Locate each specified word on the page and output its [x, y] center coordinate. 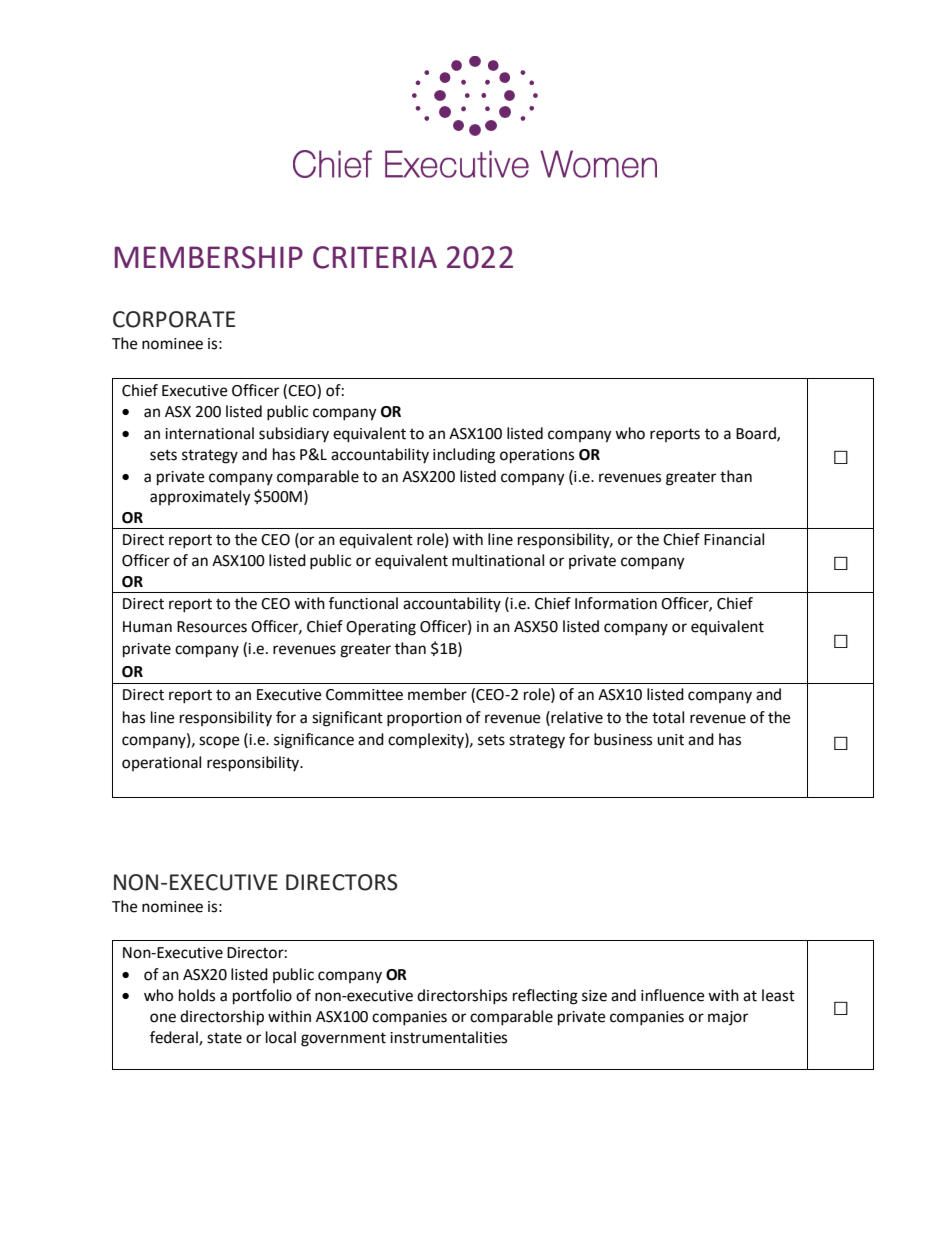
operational [161, 763]
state [224, 1038]
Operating [381, 628]
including [464, 456]
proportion [424, 719]
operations [537, 456]
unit [670, 740]
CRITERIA [375, 257]
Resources [212, 627]
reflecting [545, 997]
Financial [734, 539]
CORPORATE [174, 319]
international [209, 433]
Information [616, 603]
